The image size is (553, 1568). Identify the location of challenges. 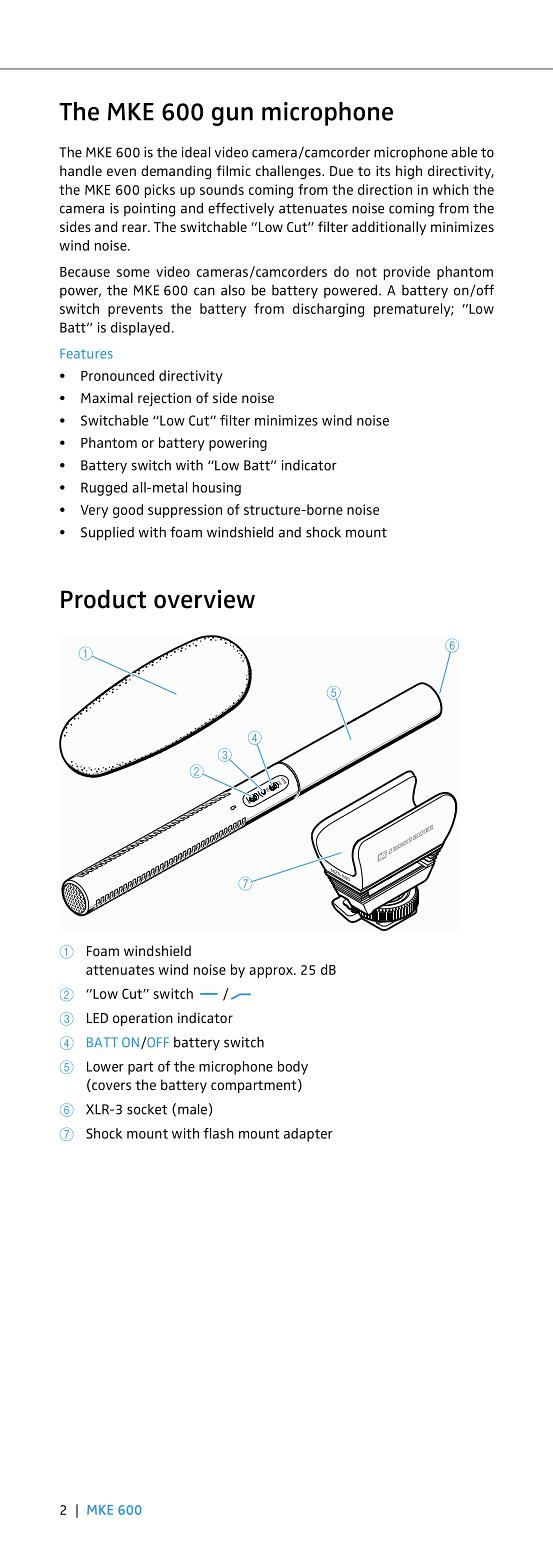
(289, 172).
